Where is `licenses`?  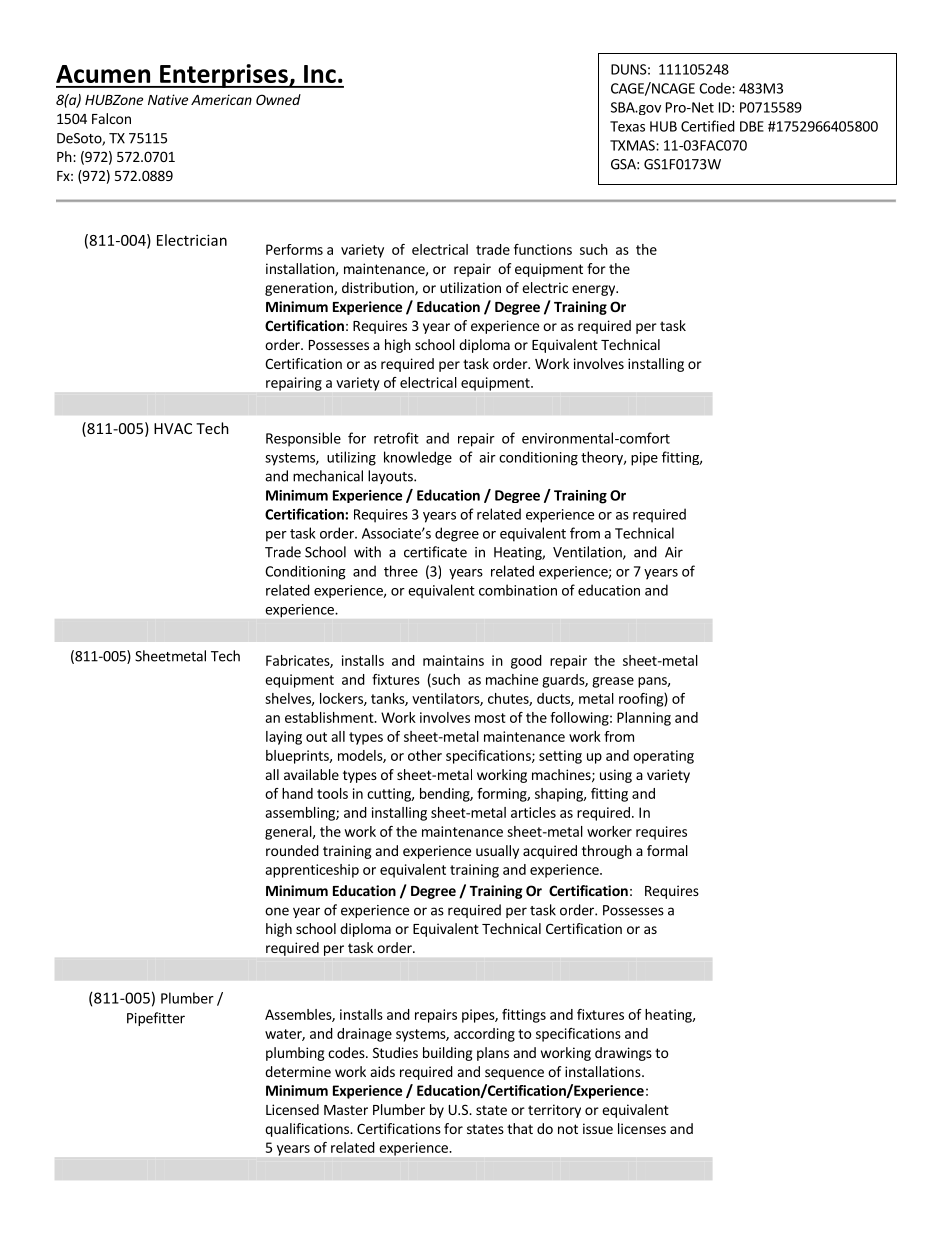
licenses is located at coordinates (642, 1128).
